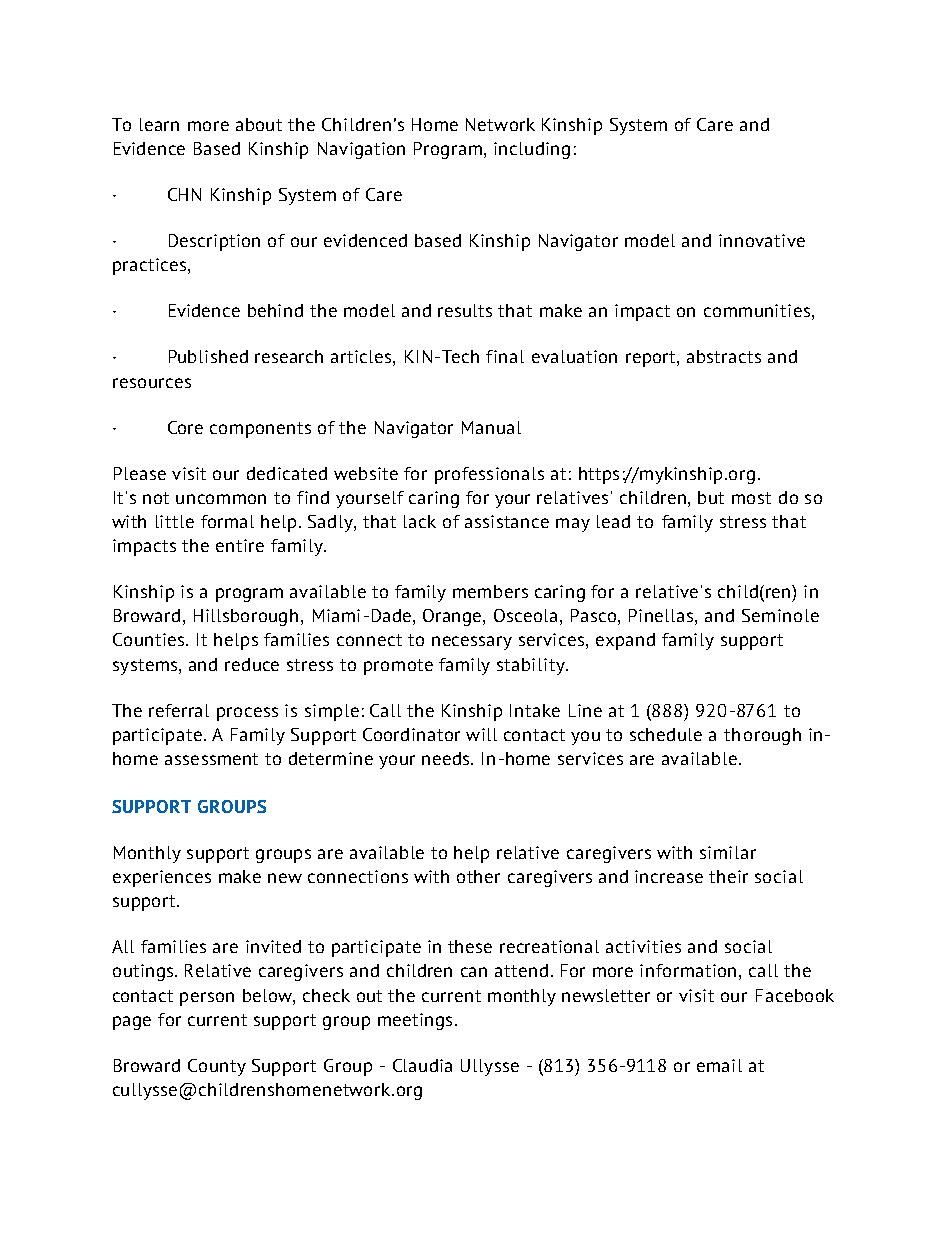  I want to click on County, so click(217, 1067).
